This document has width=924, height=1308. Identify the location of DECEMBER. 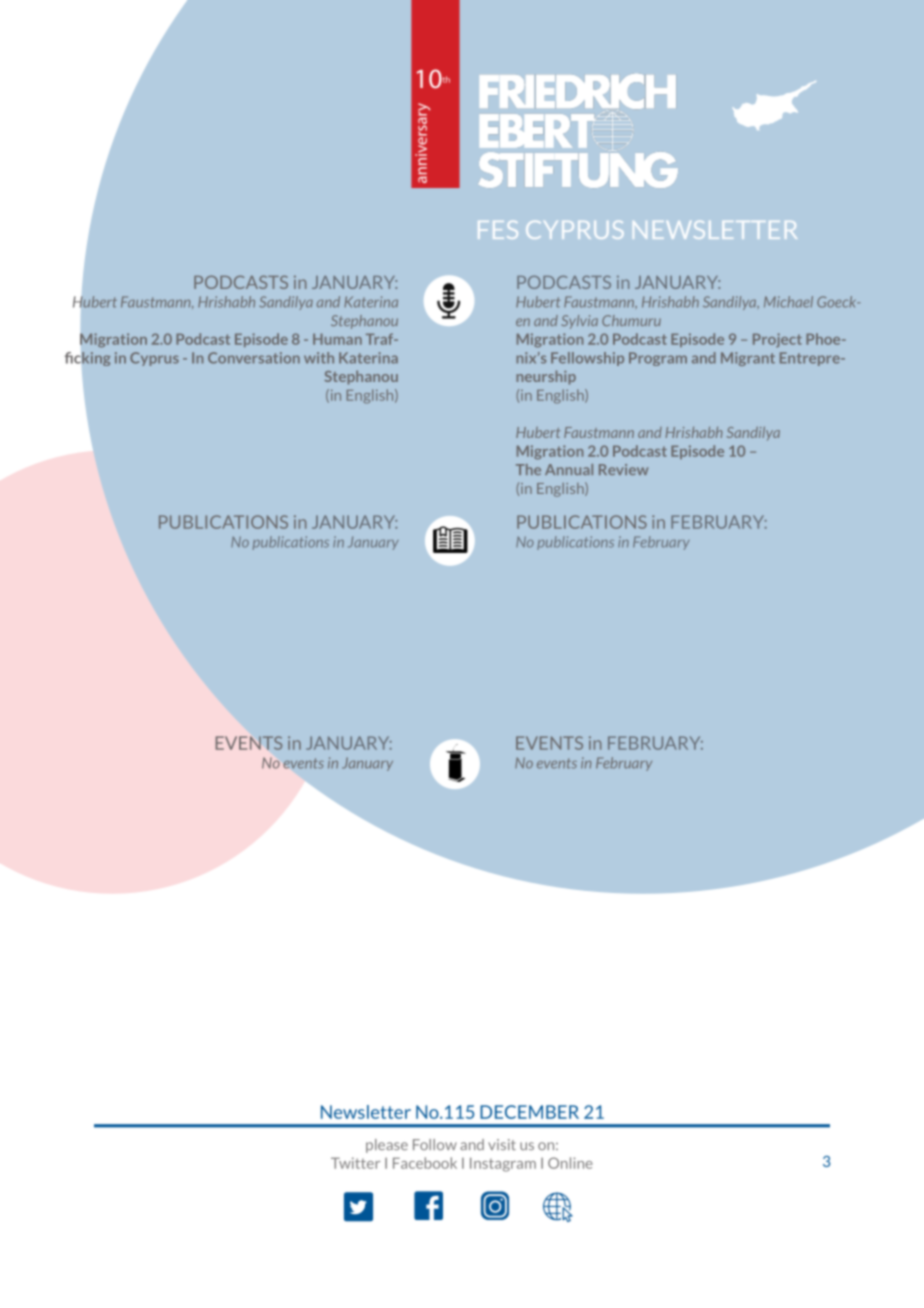
(529, 1112).
